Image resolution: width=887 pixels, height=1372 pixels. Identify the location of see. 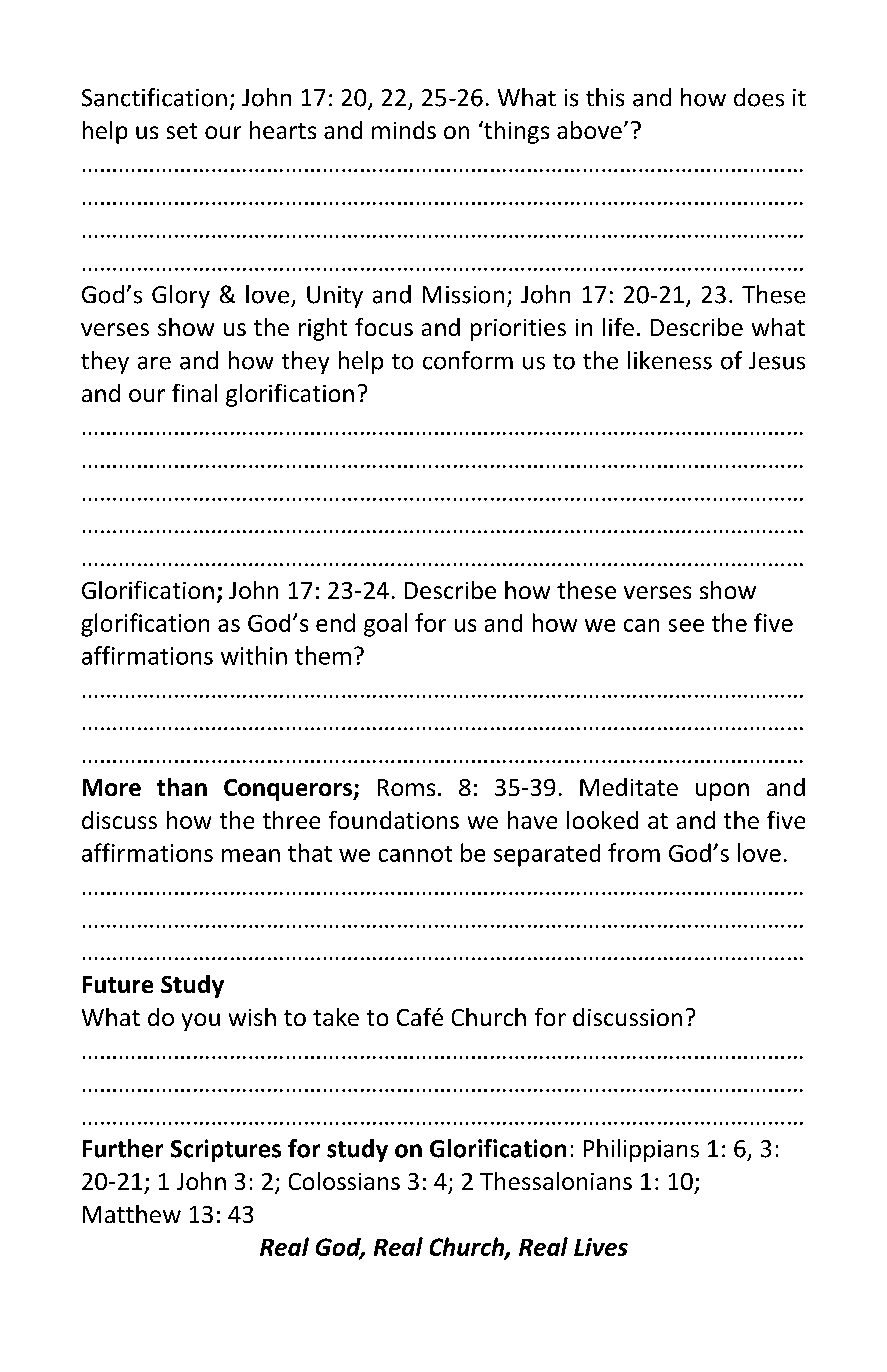
(686, 625).
